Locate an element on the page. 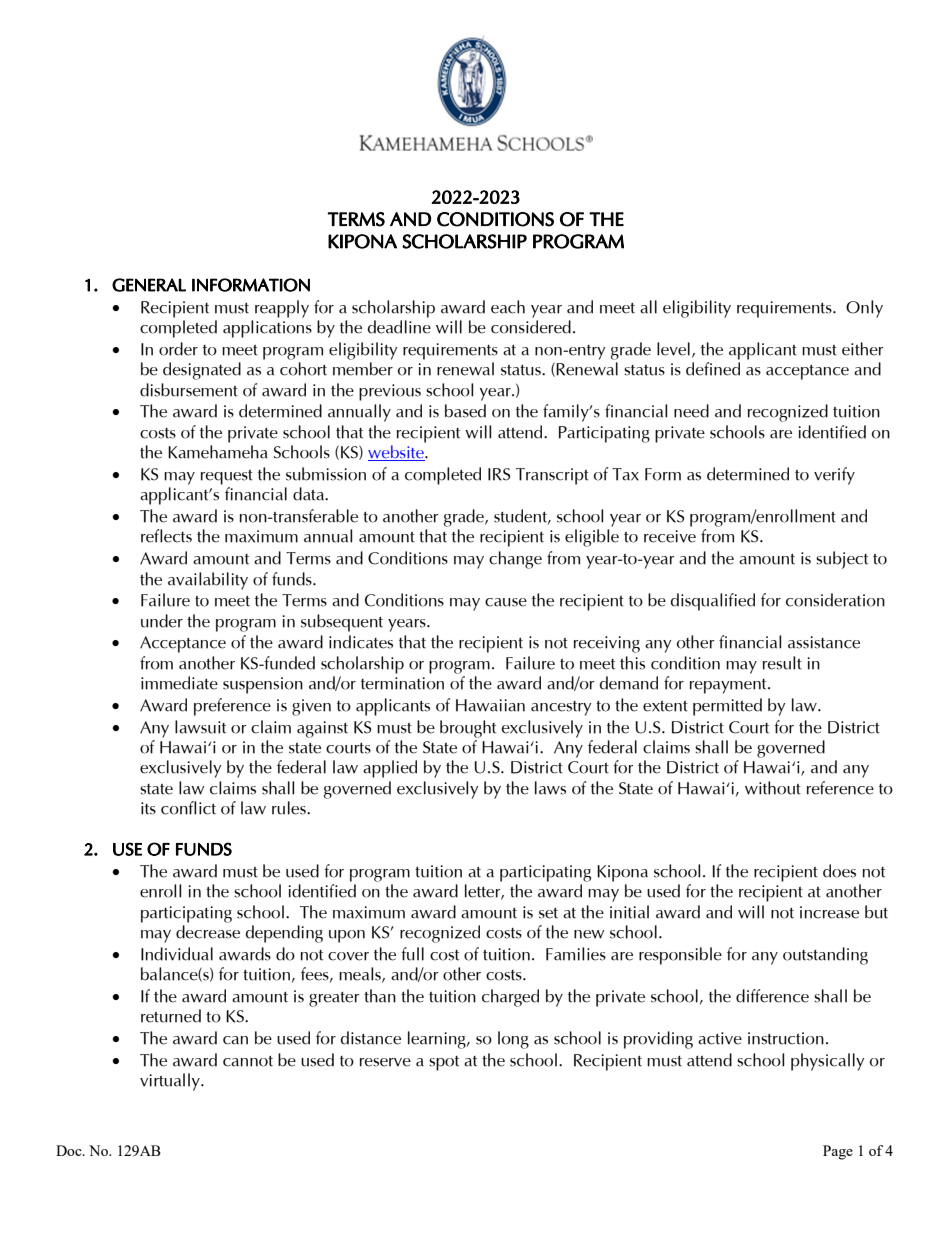 The height and width of the document is (1233, 952). decrease is located at coordinates (208, 932).
